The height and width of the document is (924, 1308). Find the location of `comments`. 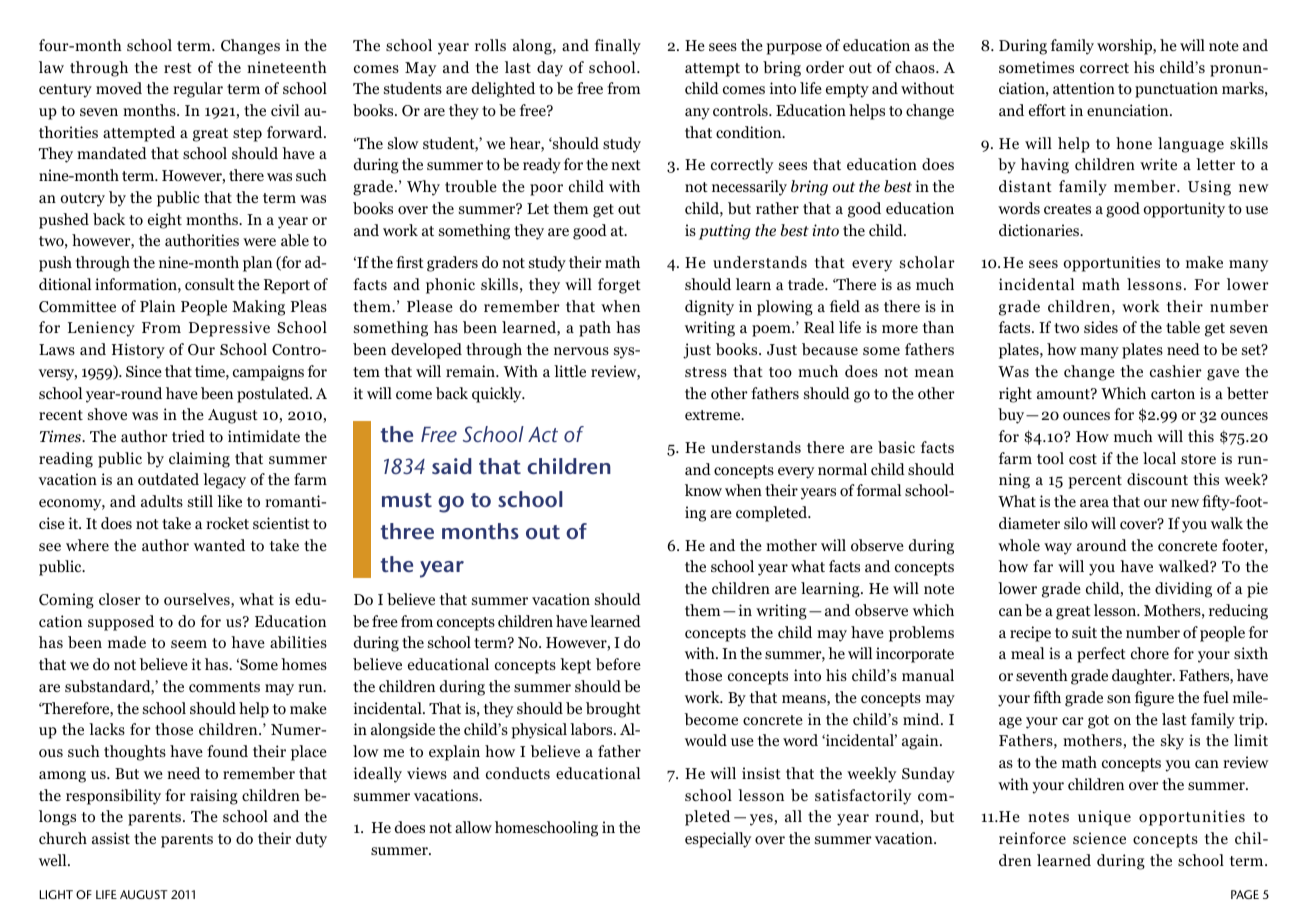

comments is located at coordinates (224, 687).
